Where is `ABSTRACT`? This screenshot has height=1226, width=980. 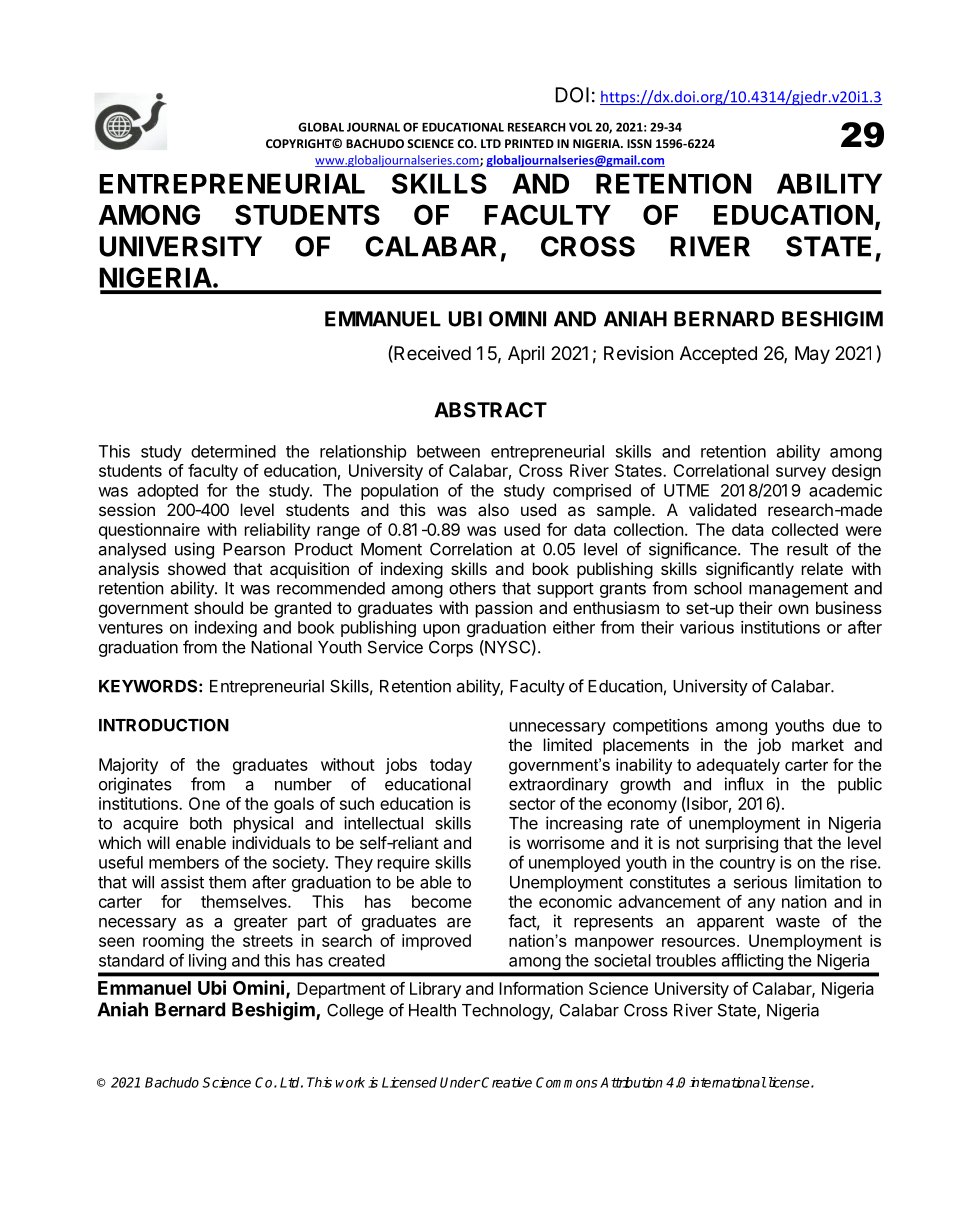 ABSTRACT is located at coordinates (490, 410).
